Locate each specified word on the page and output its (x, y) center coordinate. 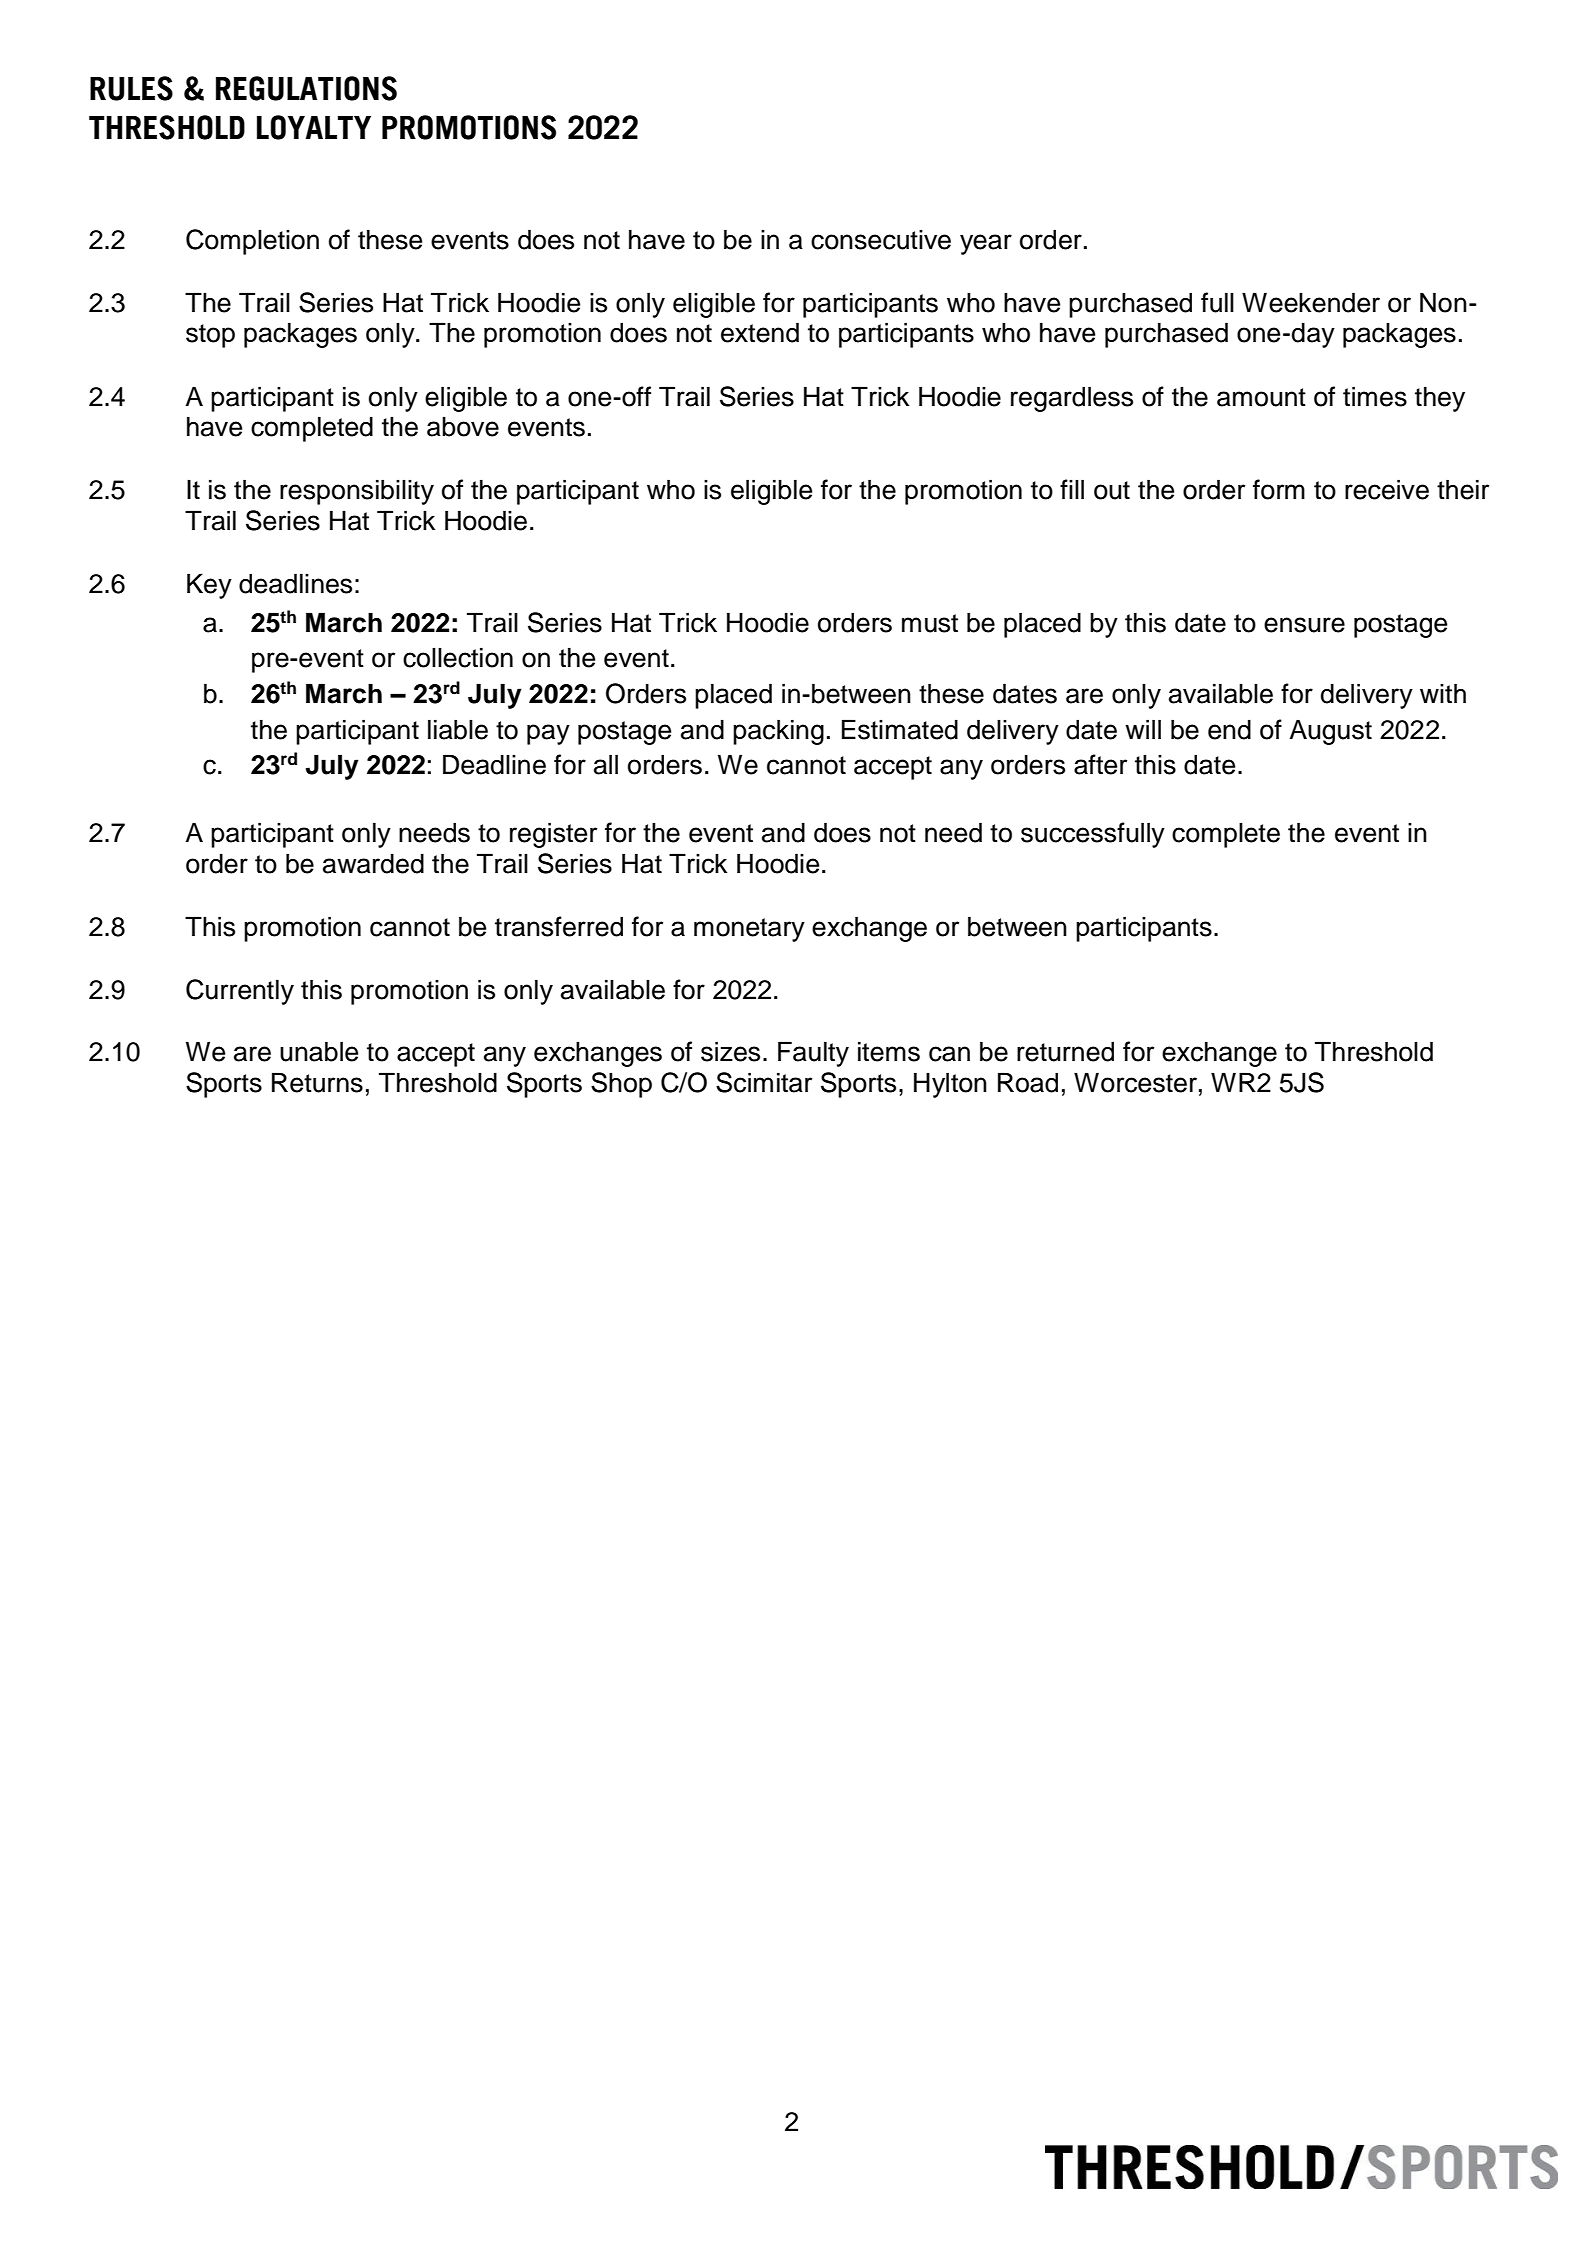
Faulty (813, 1054)
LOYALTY (314, 127)
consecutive (881, 240)
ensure (1304, 625)
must (930, 623)
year (986, 244)
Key (209, 586)
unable (319, 1051)
